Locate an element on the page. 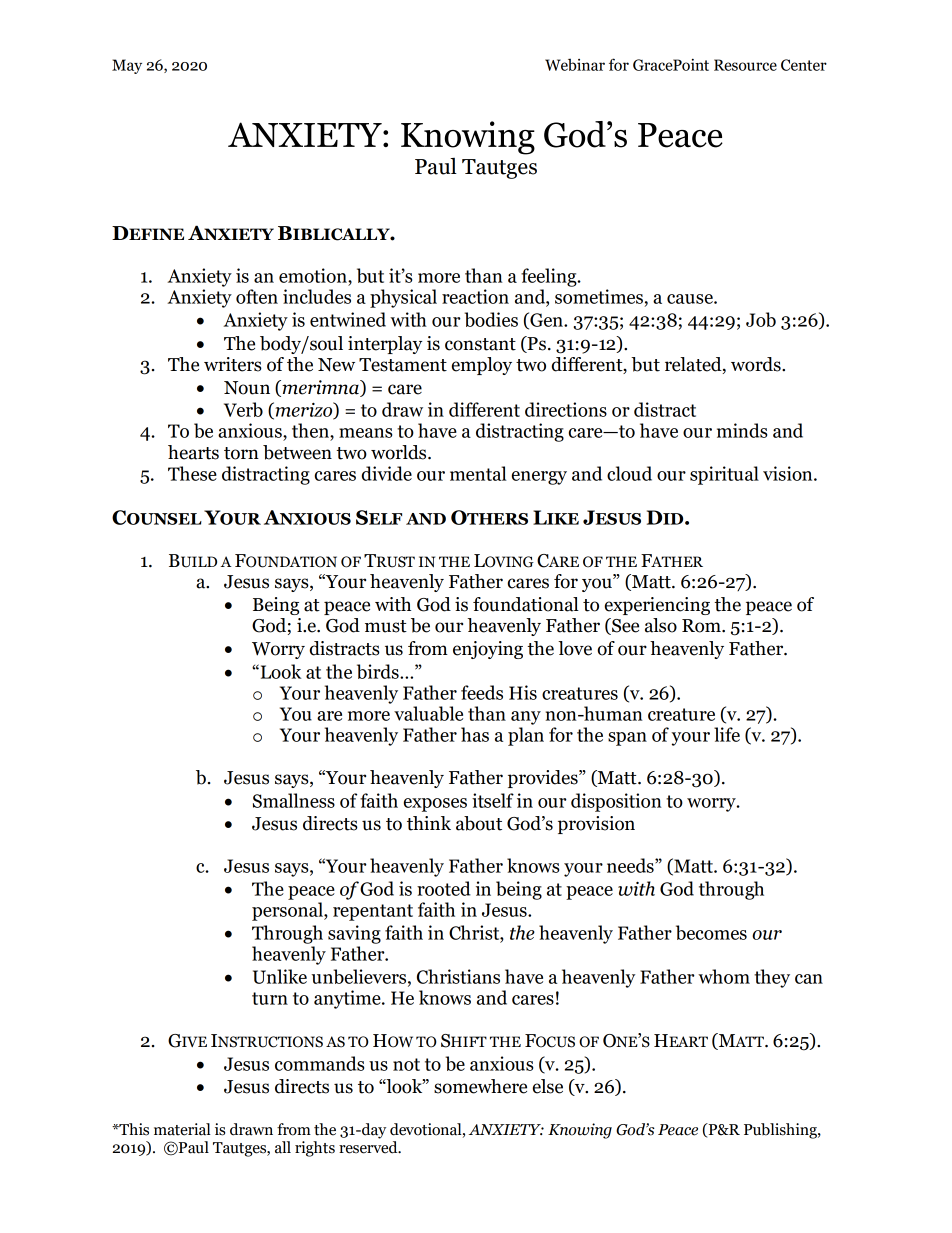  Resource is located at coordinates (745, 65).
